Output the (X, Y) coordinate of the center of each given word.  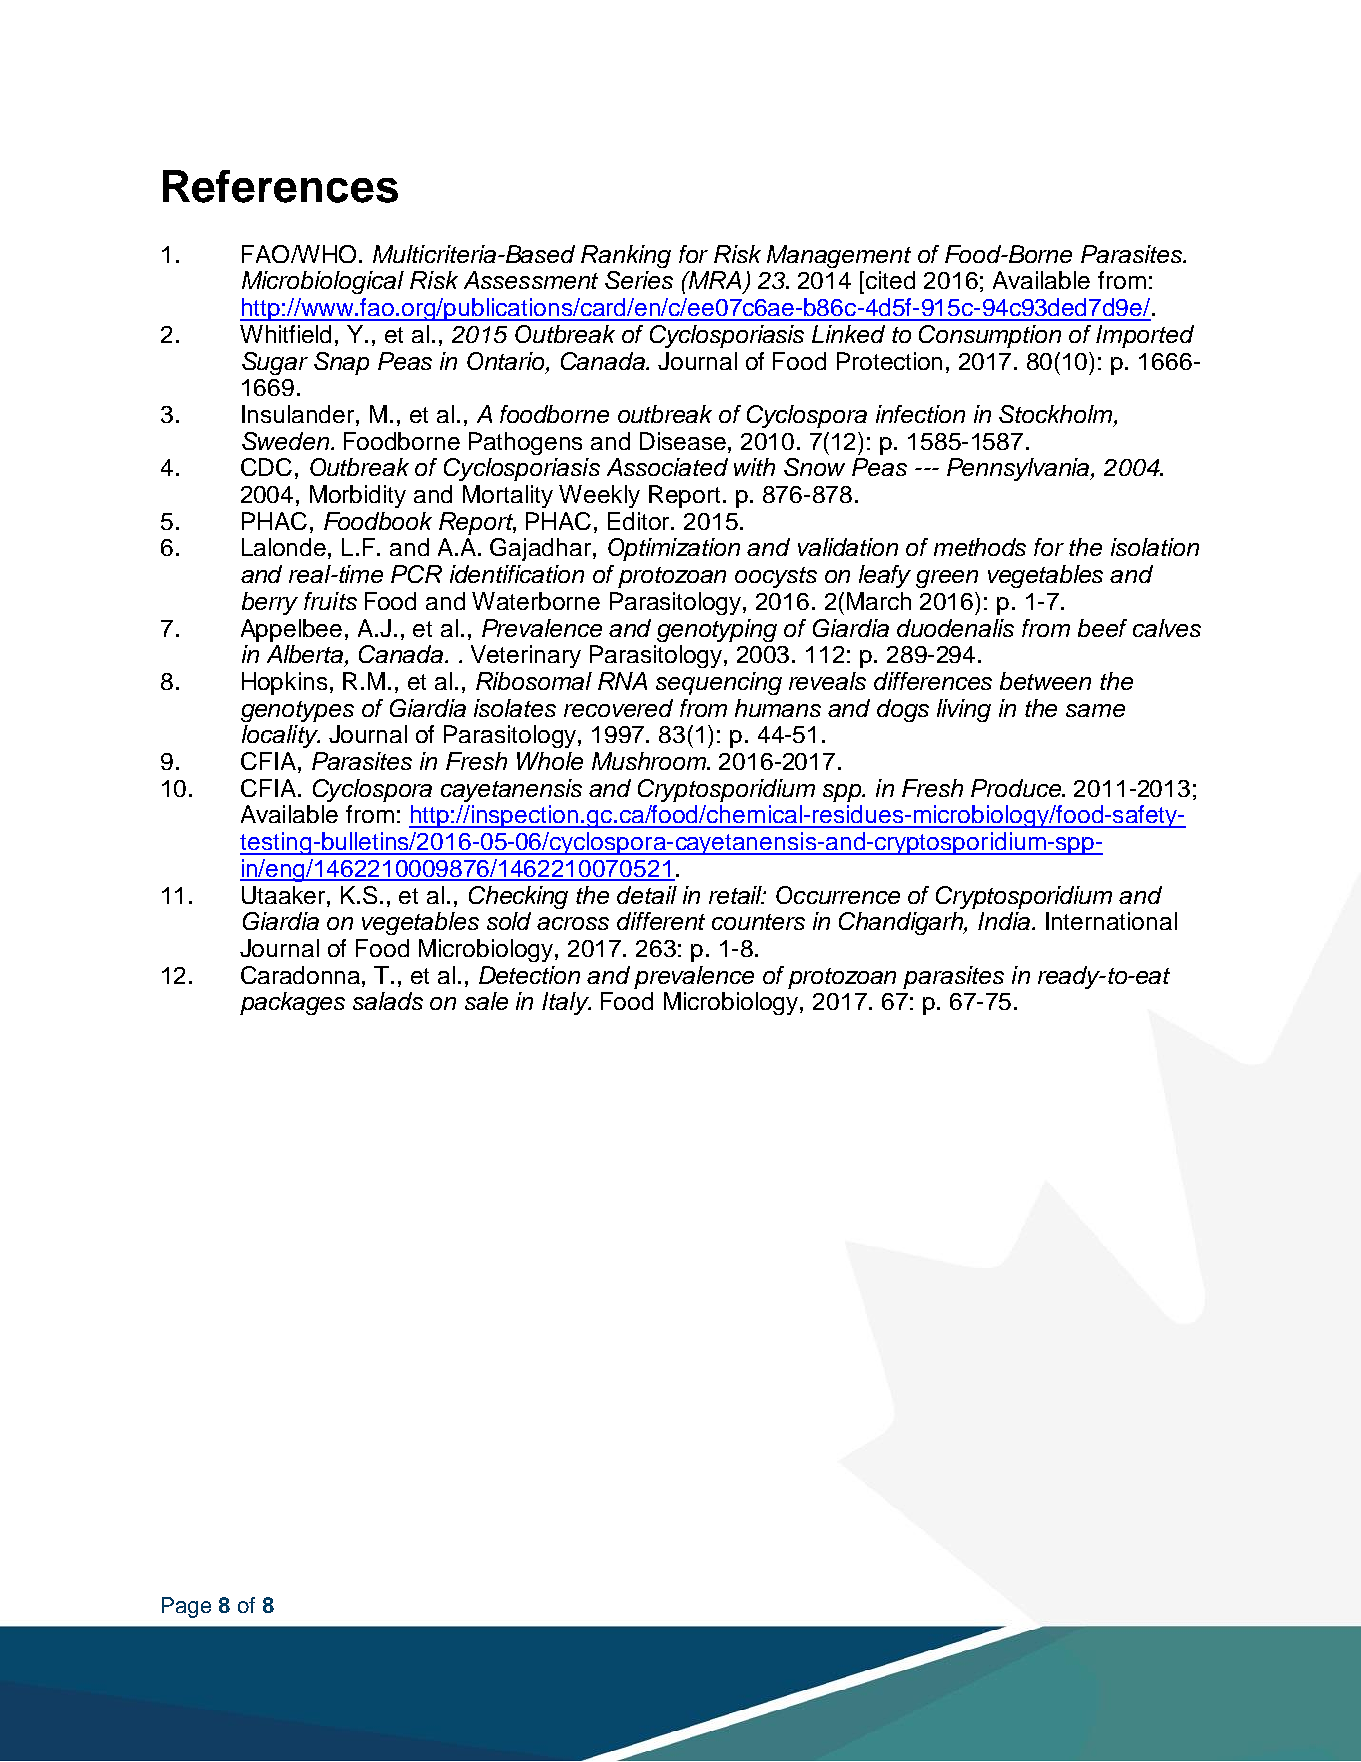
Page (186, 1607)
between (1045, 681)
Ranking (626, 256)
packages (292, 1003)
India (1005, 921)
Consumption (990, 336)
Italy (566, 1003)
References (280, 186)
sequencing (719, 683)
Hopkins (284, 683)
